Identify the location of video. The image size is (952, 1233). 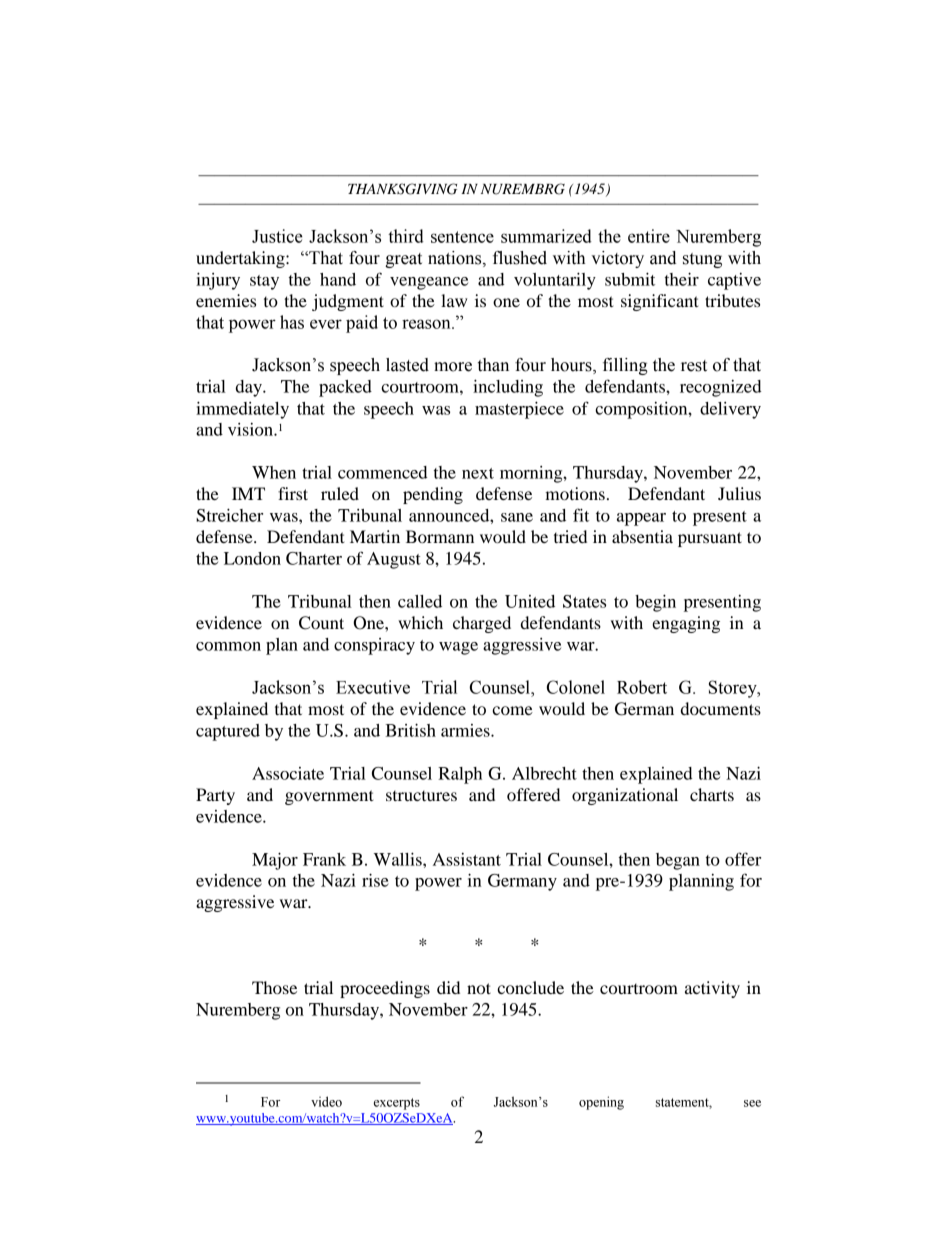
(326, 1101).
